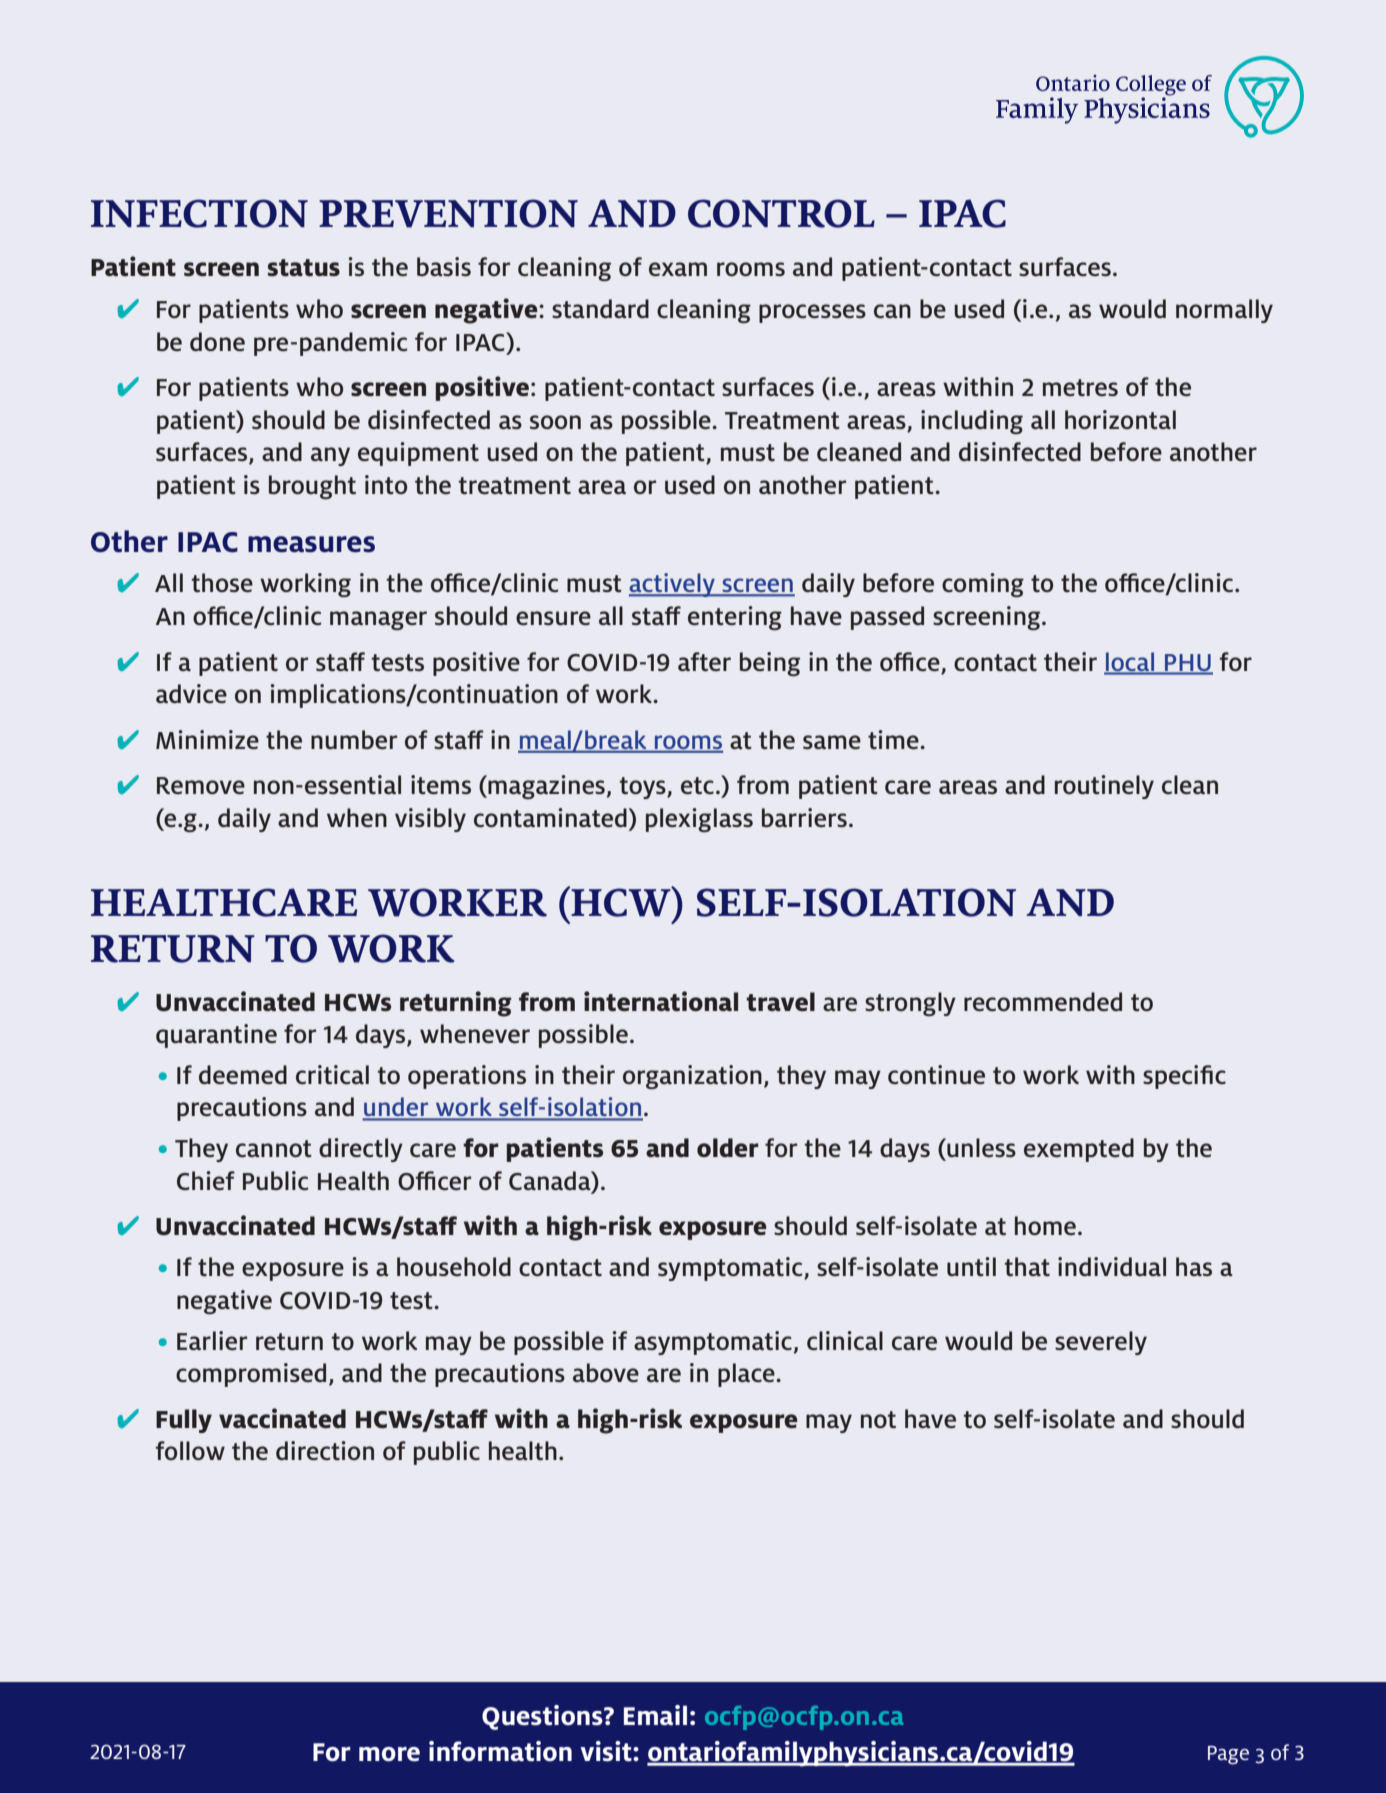 The width and height of the image is (1386, 1793). What do you see at coordinates (1224, 311) in the image?
I see `normally` at bounding box center [1224, 311].
